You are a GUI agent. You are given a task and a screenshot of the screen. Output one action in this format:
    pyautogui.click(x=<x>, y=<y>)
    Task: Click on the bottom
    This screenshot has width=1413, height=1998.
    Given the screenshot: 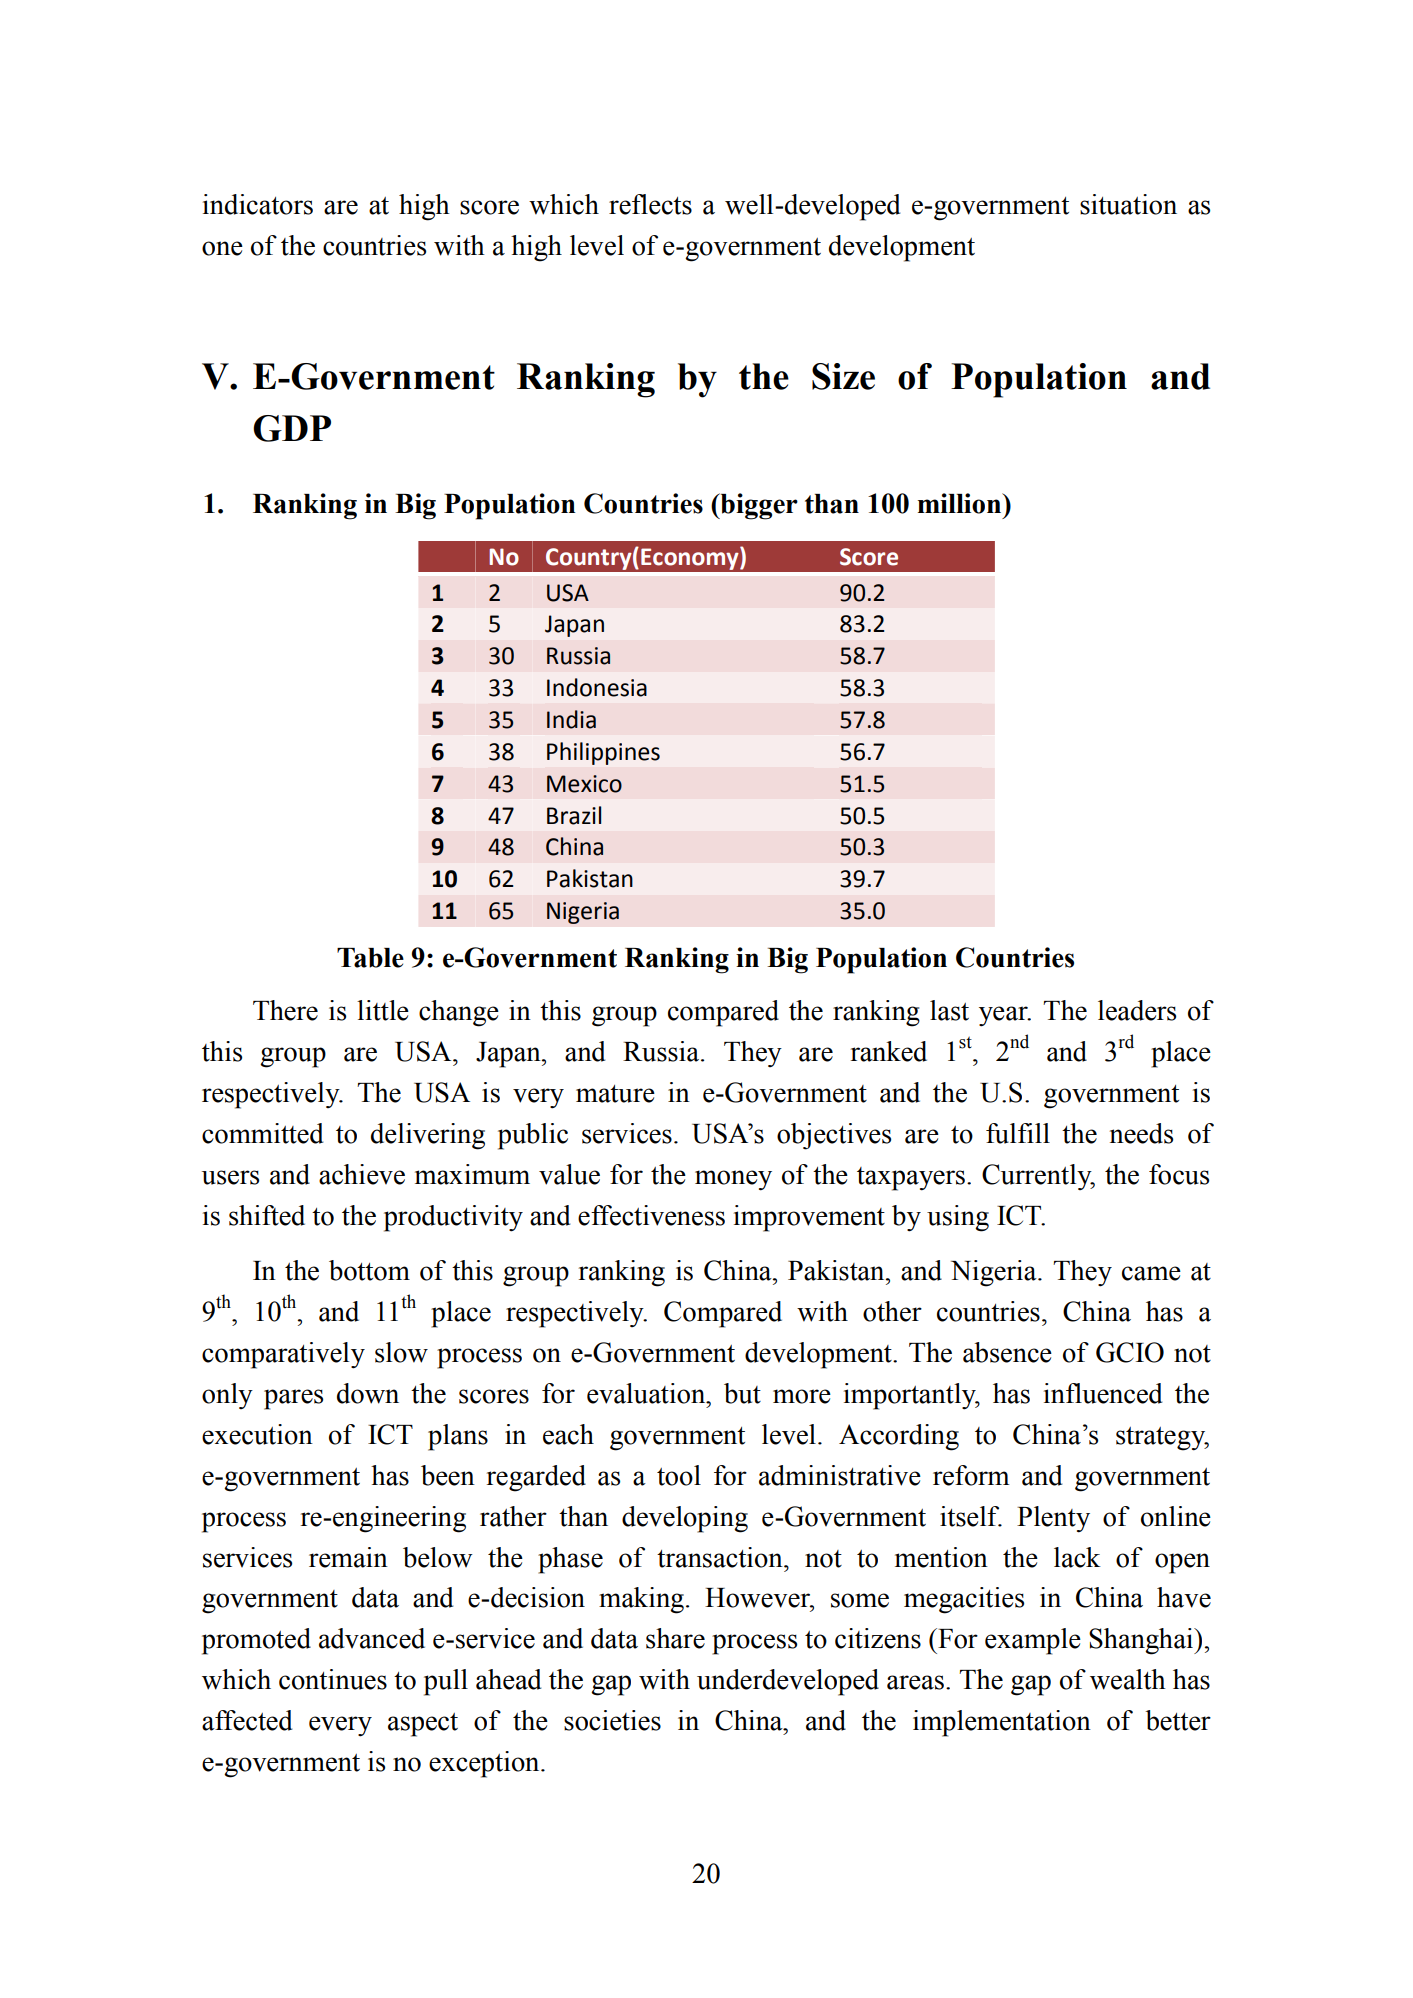 What is the action you would take?
    pyautogui.click(x=369, y=1270)
